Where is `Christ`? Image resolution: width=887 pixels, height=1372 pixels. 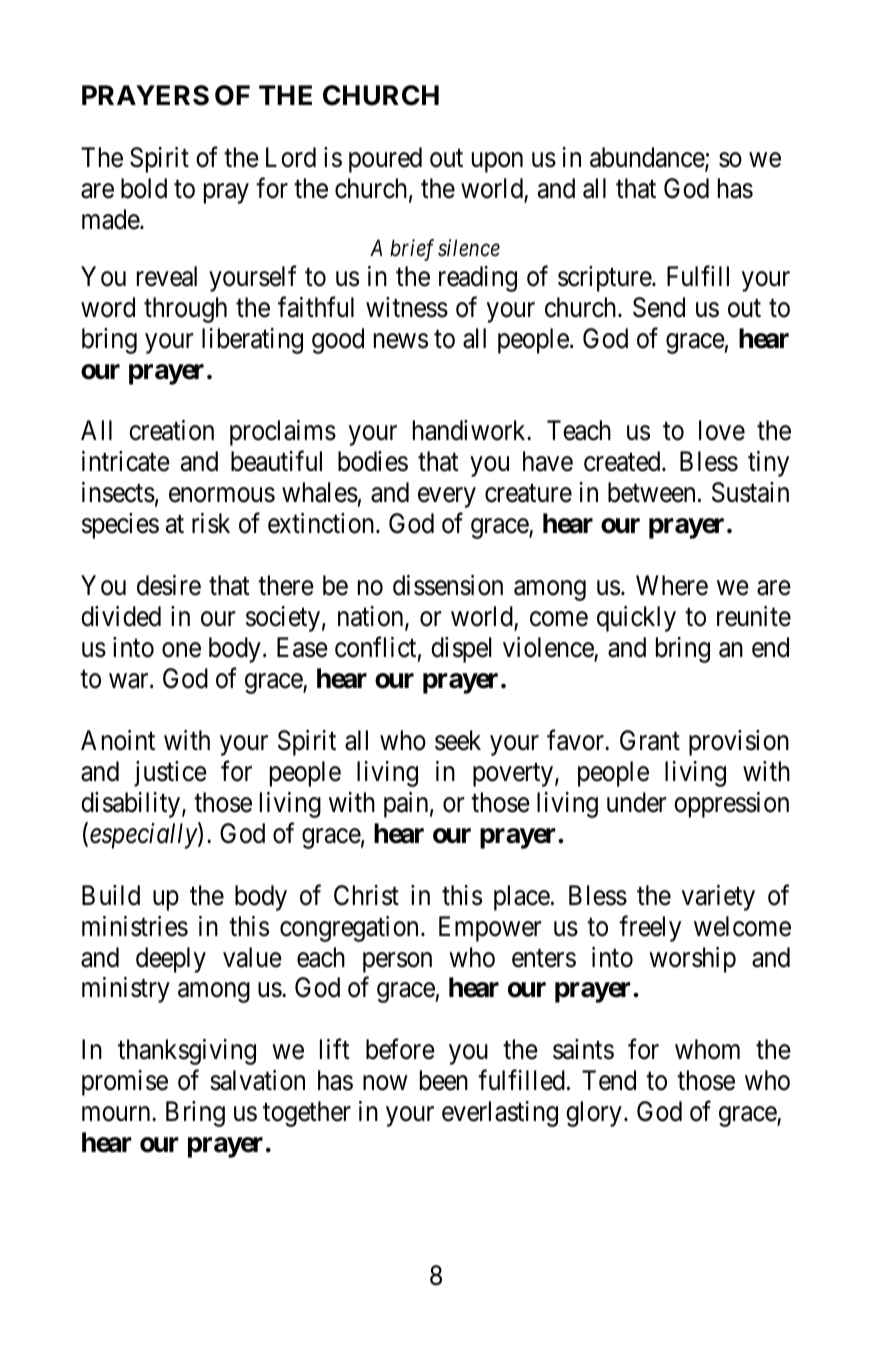 Christ is located at coordinates (366, 895).
